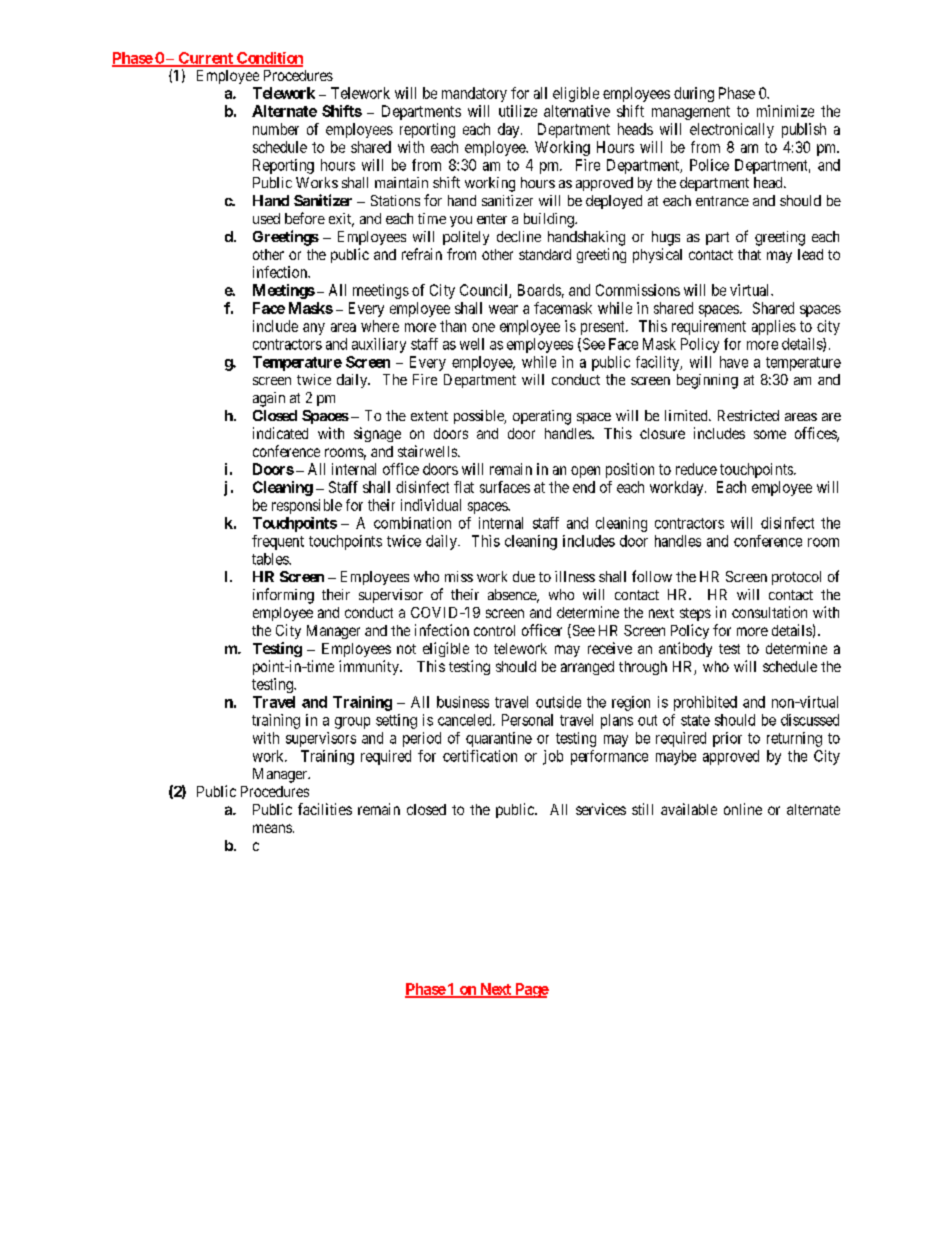 The image size is (952, 1233). Describe the element at coordinates (370, 667) in the page. I see `immunity` at that location.
